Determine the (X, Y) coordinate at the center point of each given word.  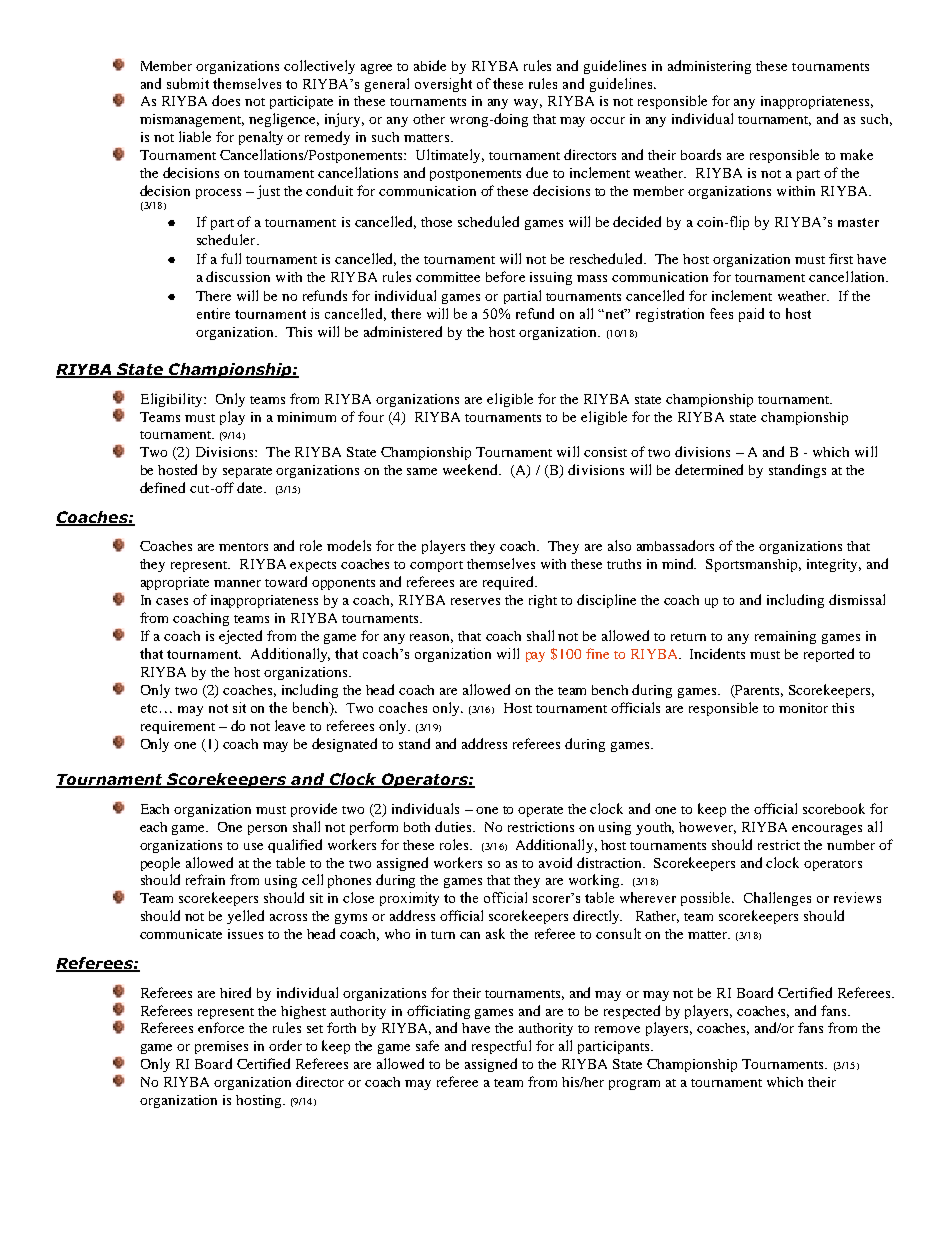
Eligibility (173, 400)
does (226, 100)
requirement (178, 727)
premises (221, 1047)
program (634, 1085)
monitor (803, 708)
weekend (472, 469)
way (528, 104)
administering (709, 67)
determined (709, 469)
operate (540, 811)
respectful (501, 1047)
